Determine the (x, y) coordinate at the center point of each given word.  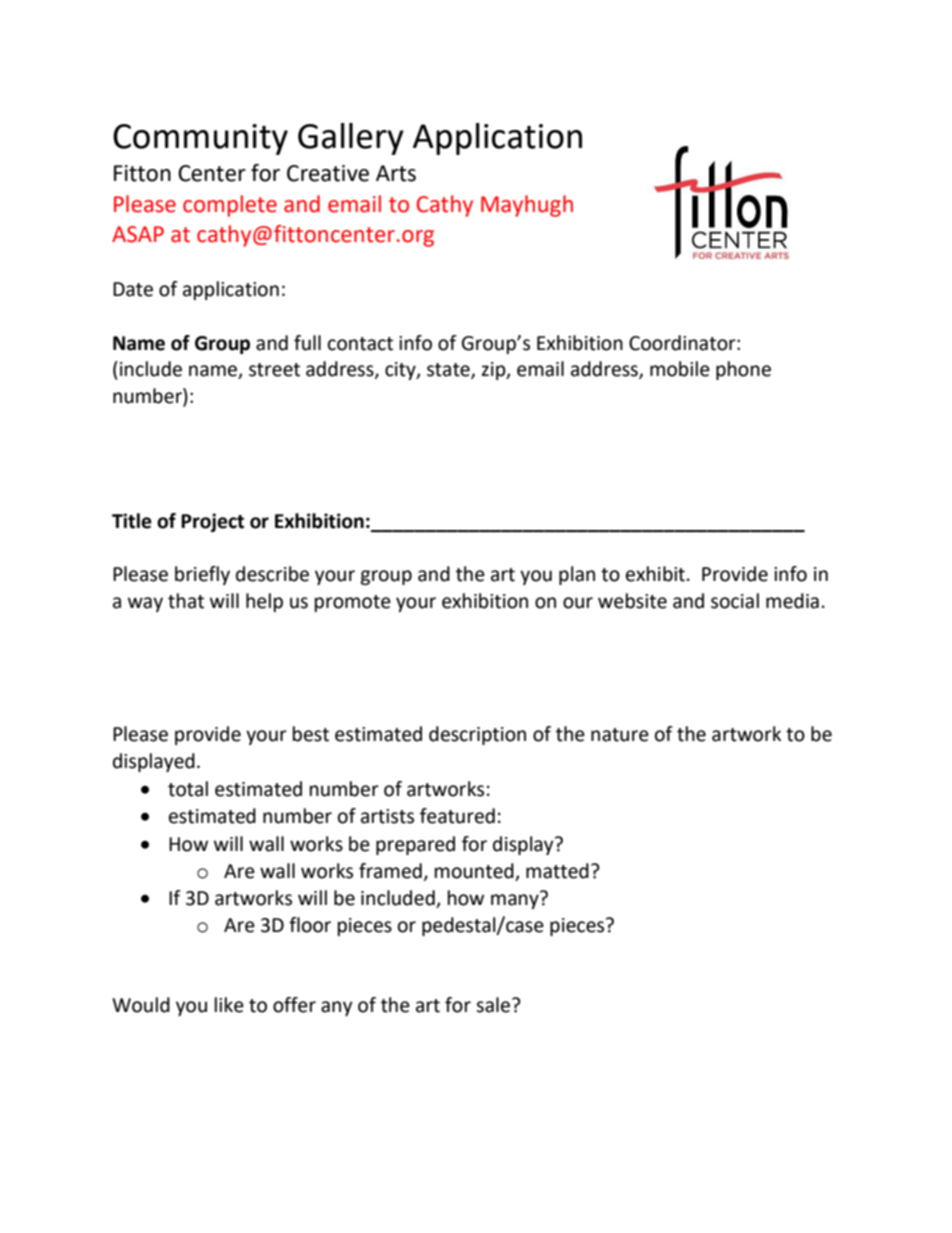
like (229, 1005)
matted (557, 871)
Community (200, 139)
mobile (680, 369)
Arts (396, 173)
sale (493, 1005)
